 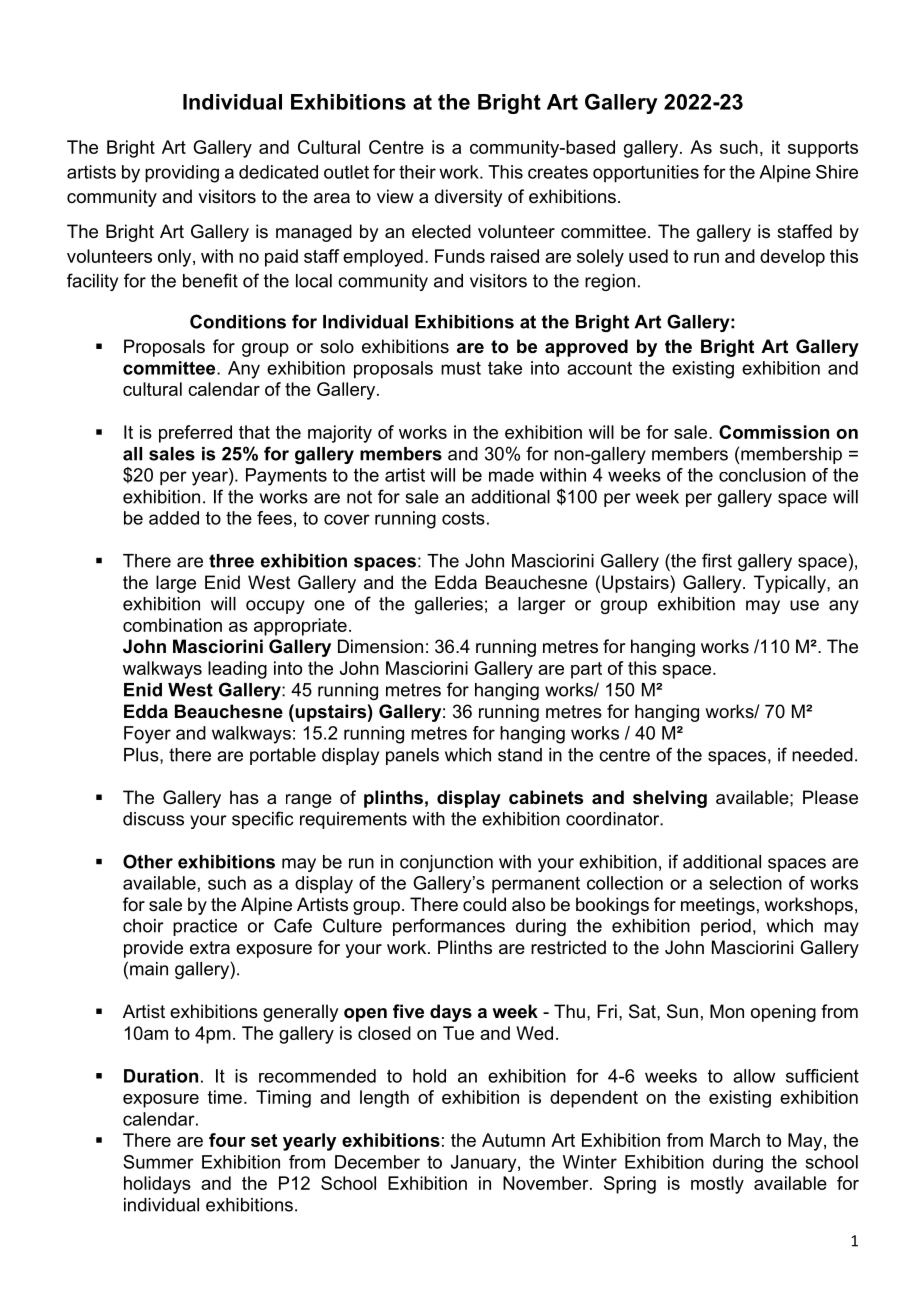 I want to click on diversity, so click(x=468, y=198).
